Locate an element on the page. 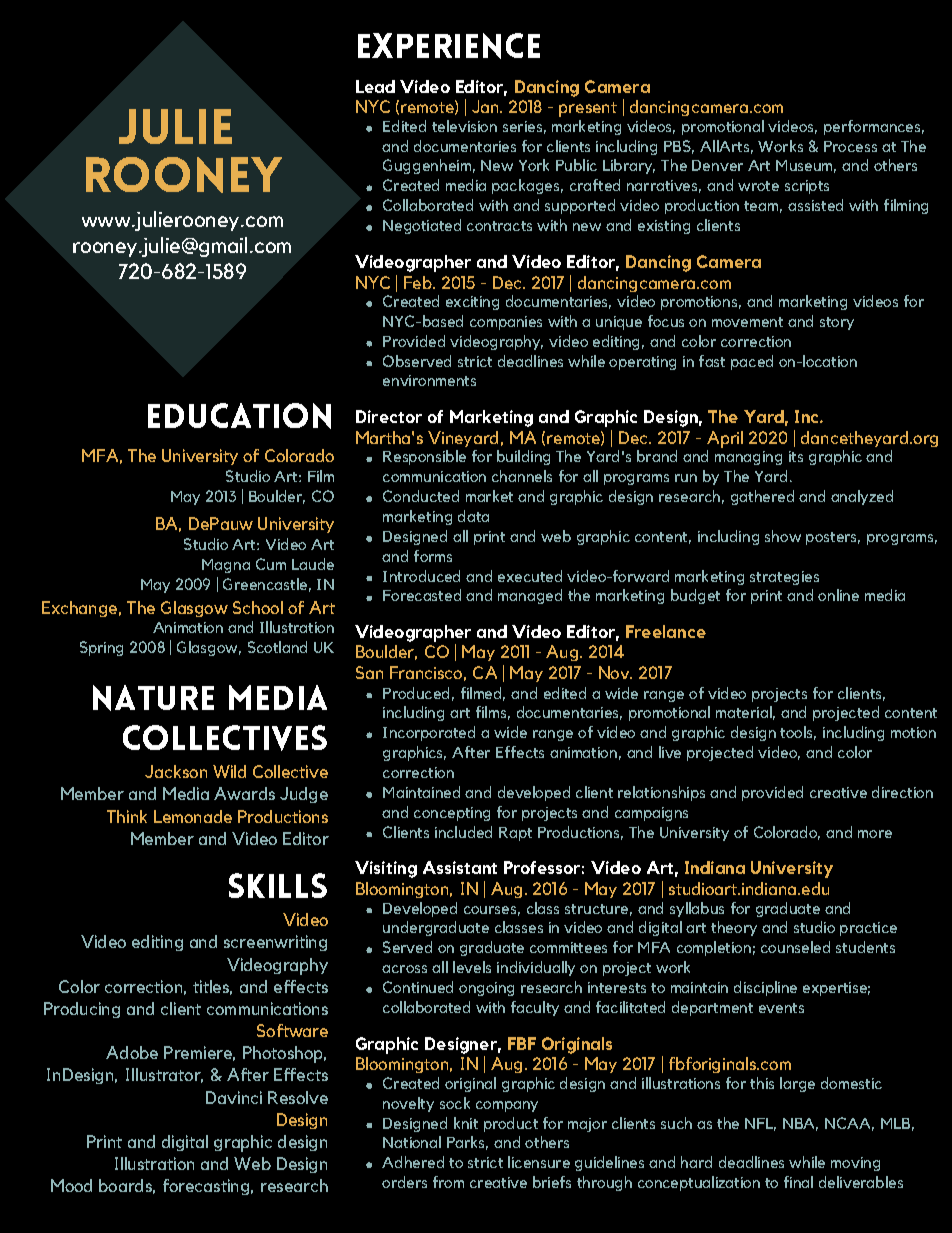 The image size is (952, 1233). story is located at coordinates (837, 323).
